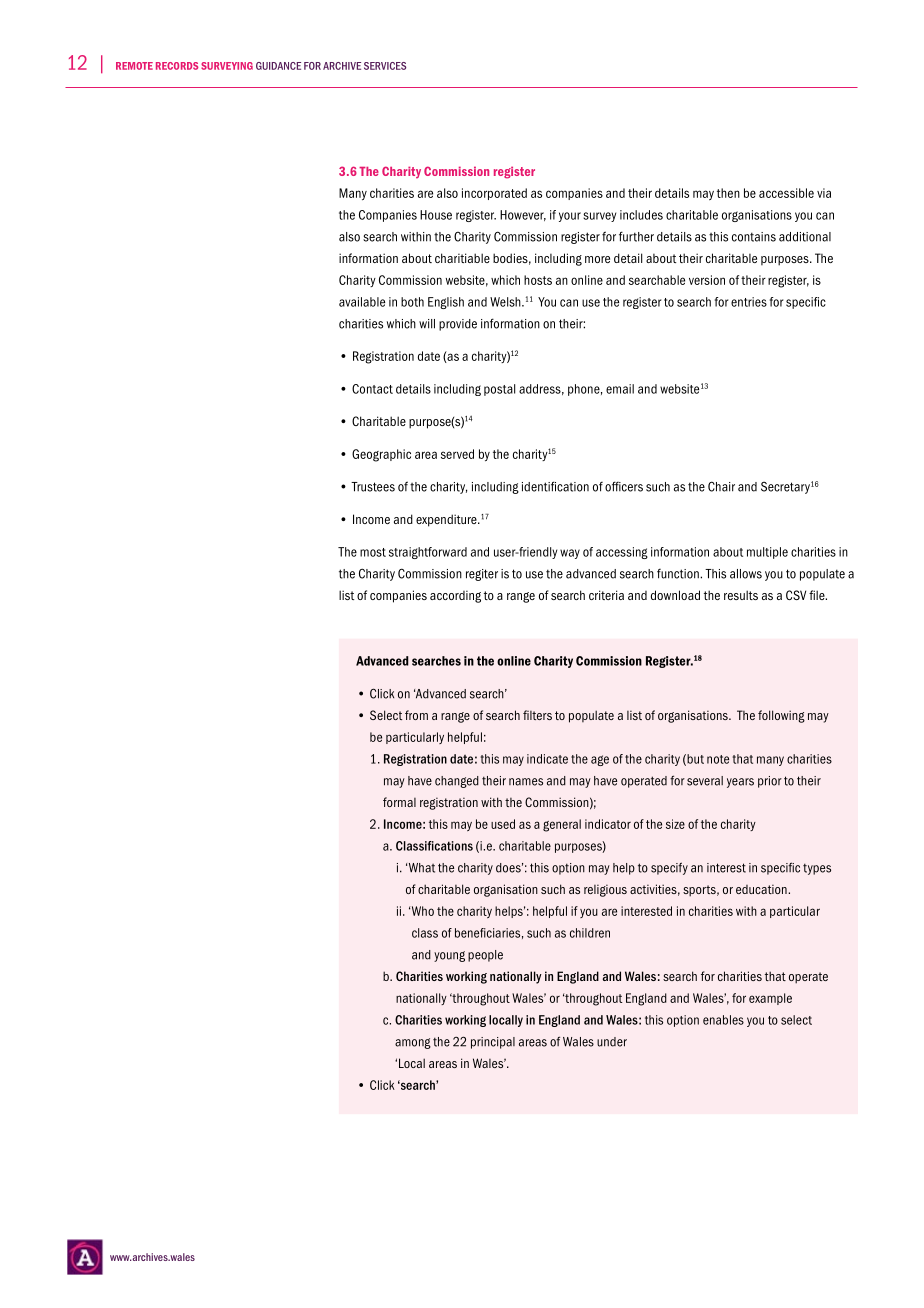 The image size is (924, 1308). I want to click on straightforward, so click(428, 553).
